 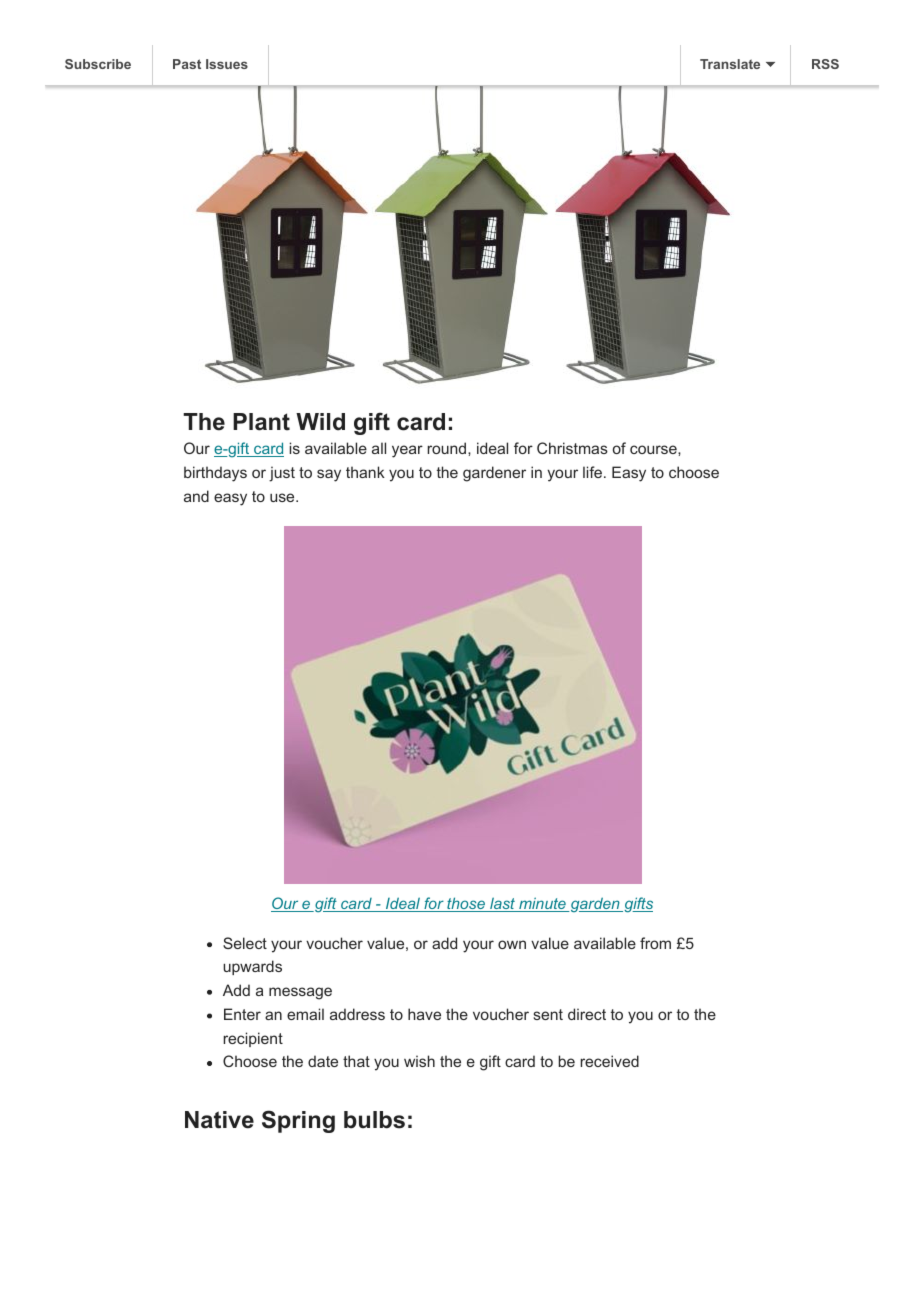 What do you see at coordinates (730, 64) in the image?
I see `Translate` at bounding box center [730, 64].
